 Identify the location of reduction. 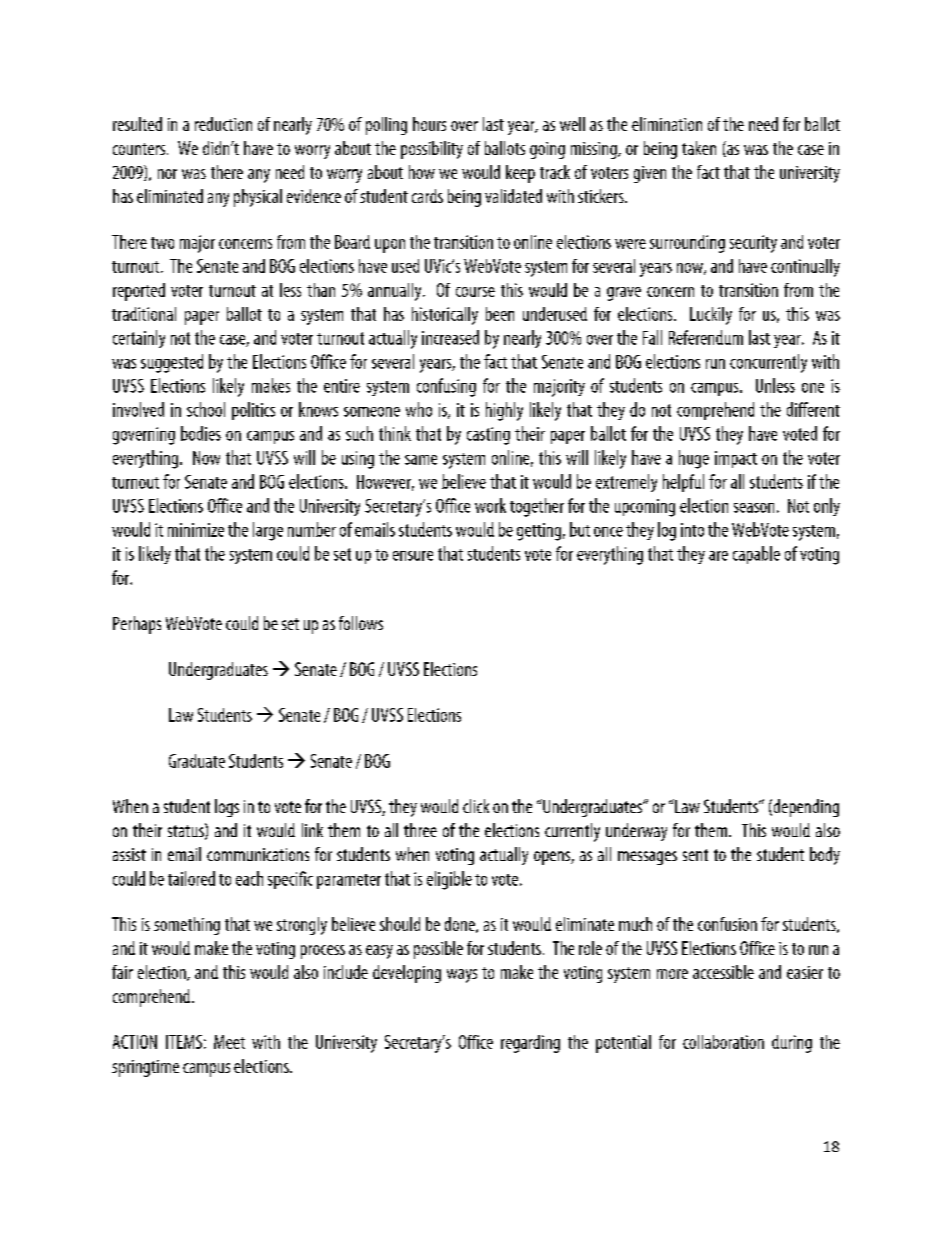
(223, 124).
